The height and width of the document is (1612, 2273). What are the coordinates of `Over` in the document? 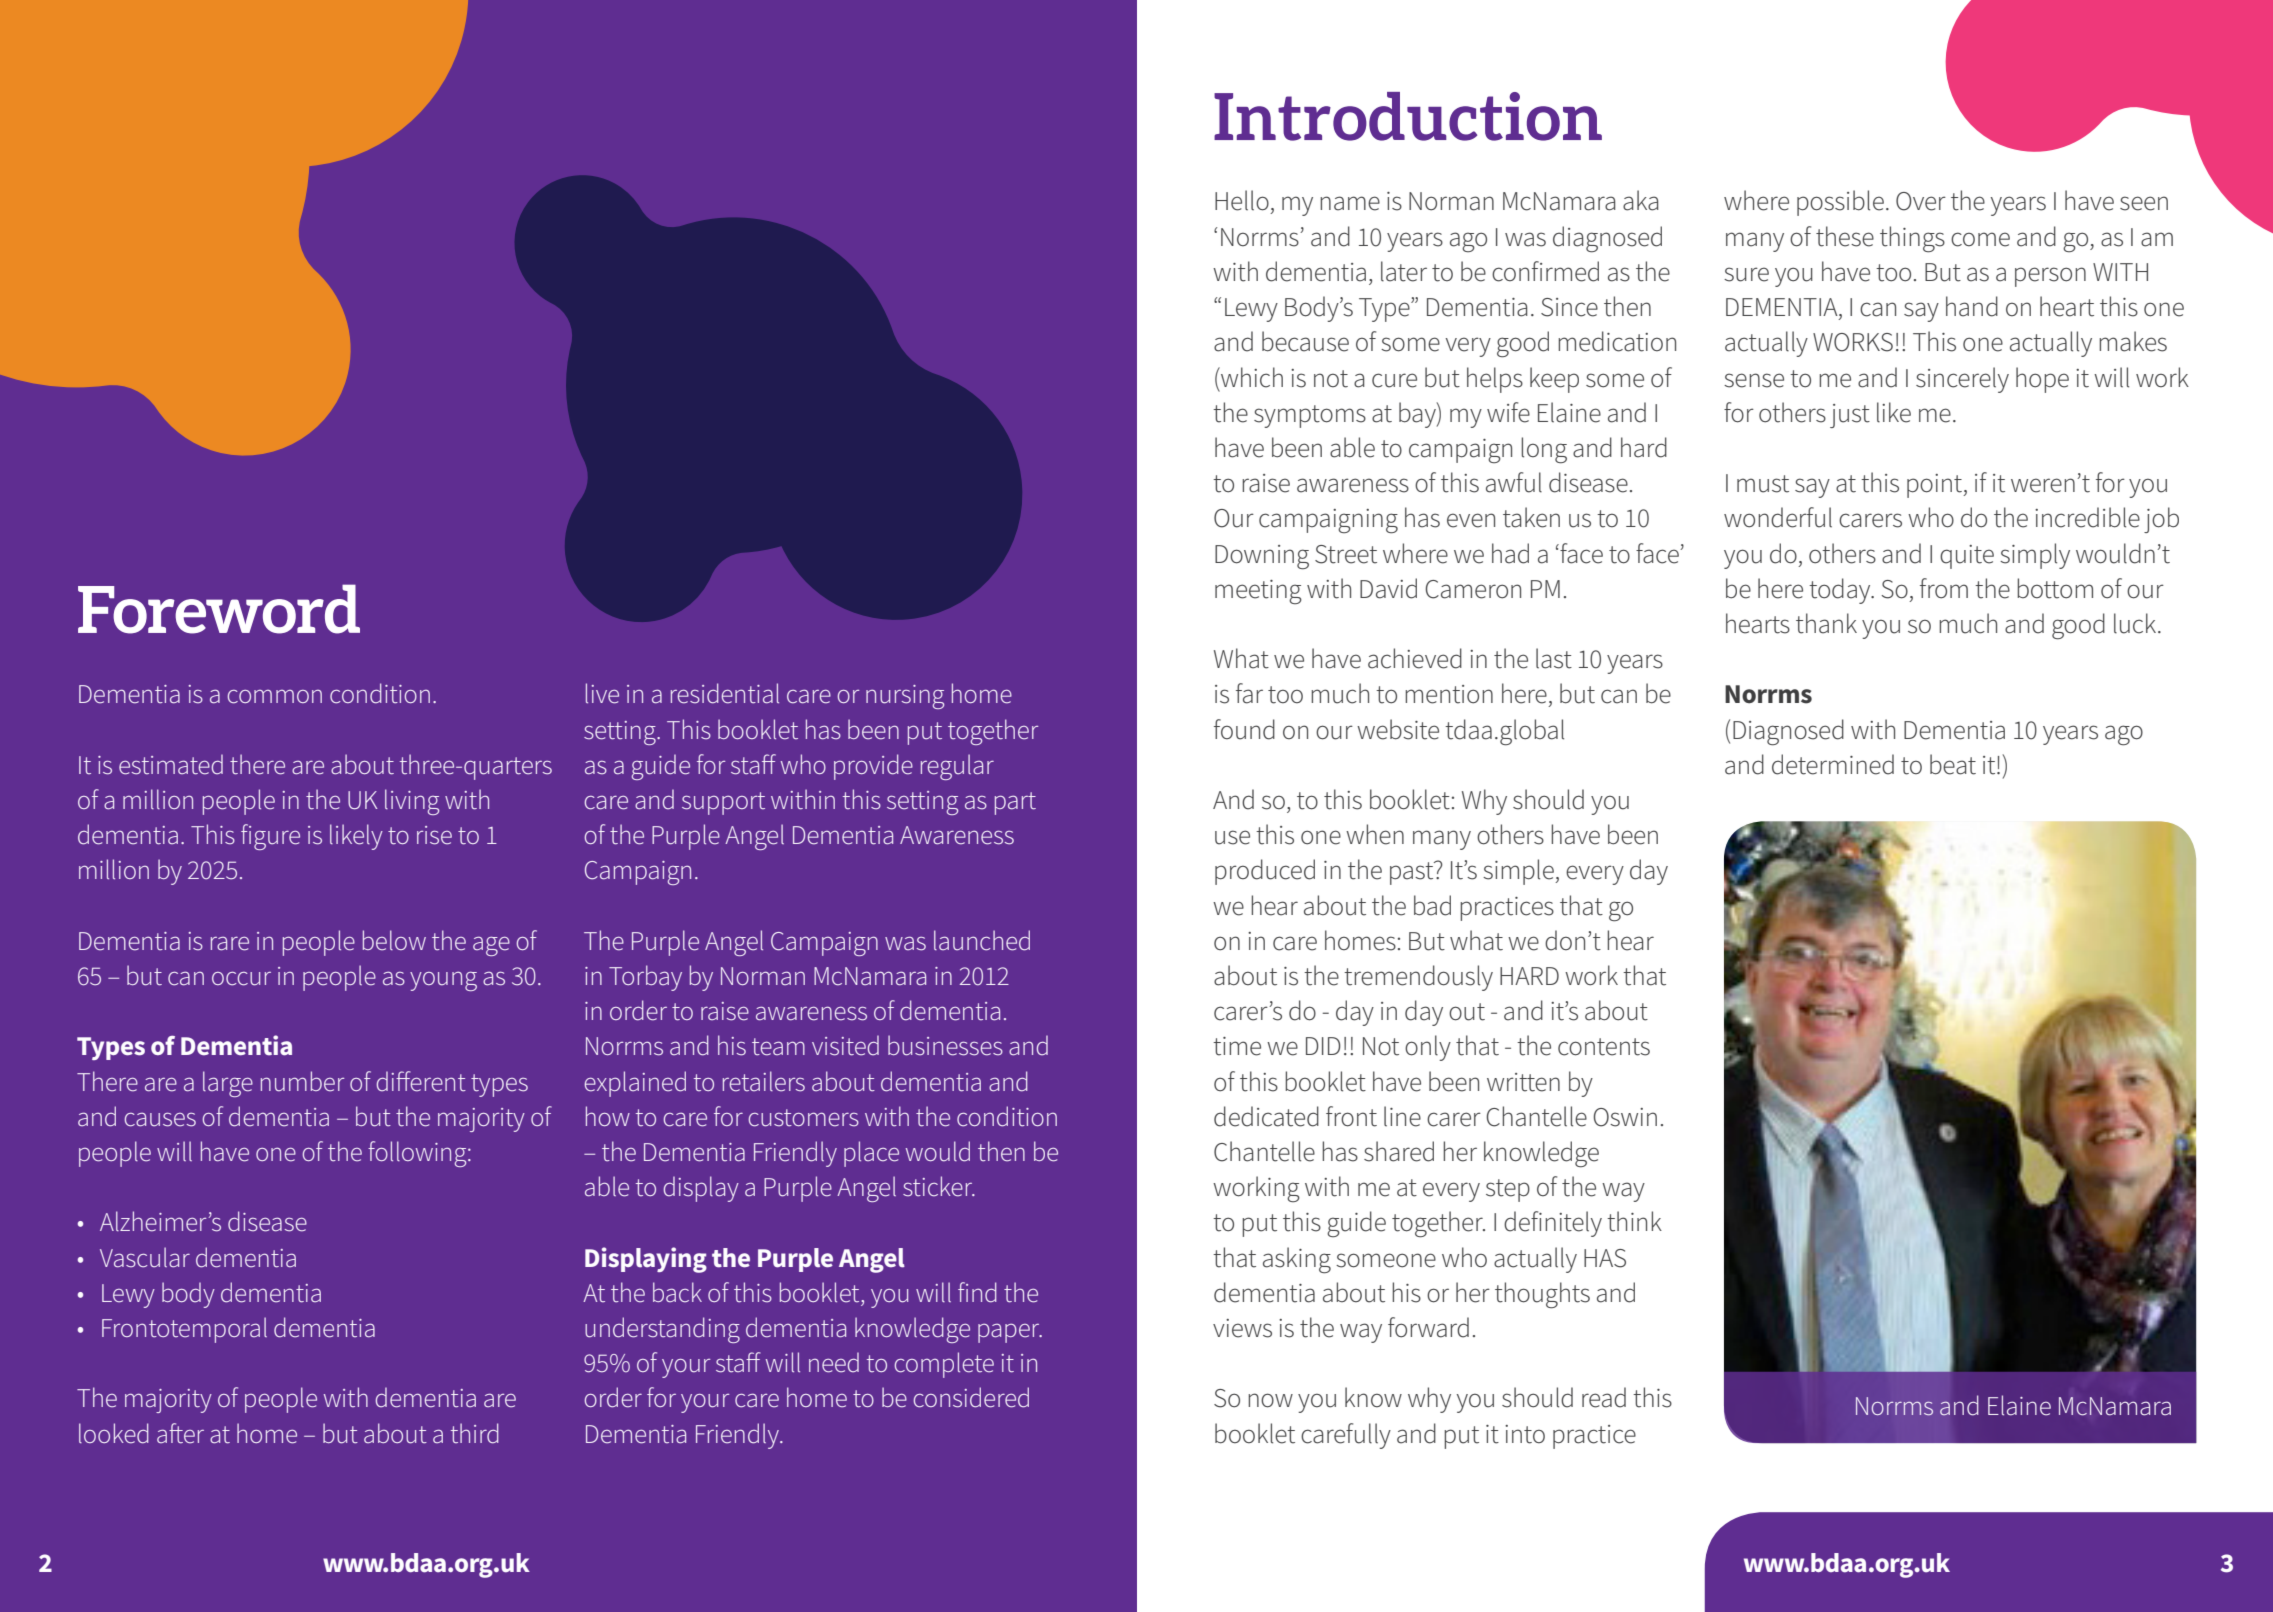 It's located at (1921, 201).
